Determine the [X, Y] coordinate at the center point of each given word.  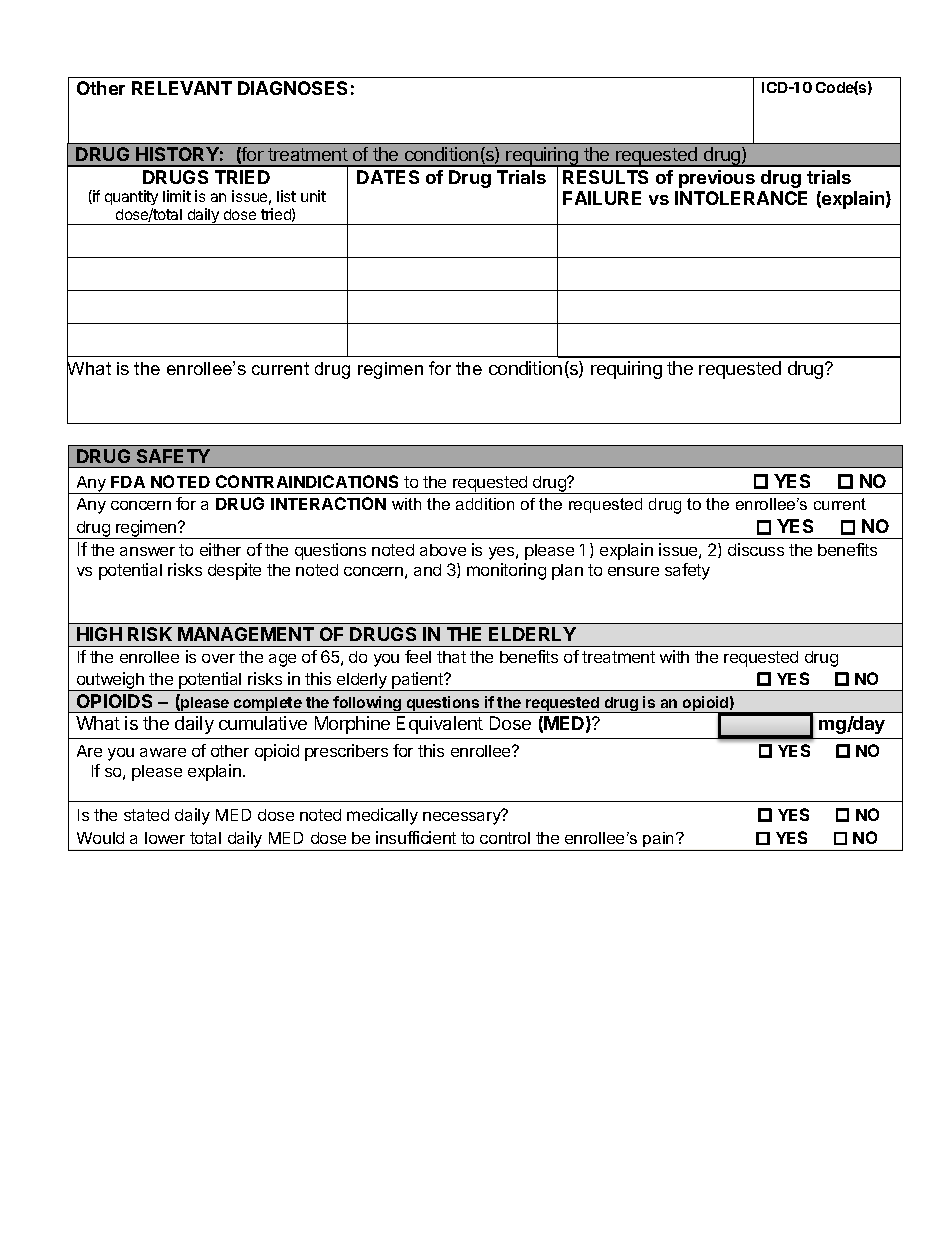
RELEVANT [182, 88]
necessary [463, 817]
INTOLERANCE [741, 198]
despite [234, 571]
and [427, 570]
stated [146, 815]
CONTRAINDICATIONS [307, 481]
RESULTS [605, 177]
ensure [633, 571]
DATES [388, 177]
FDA [128, 482]
